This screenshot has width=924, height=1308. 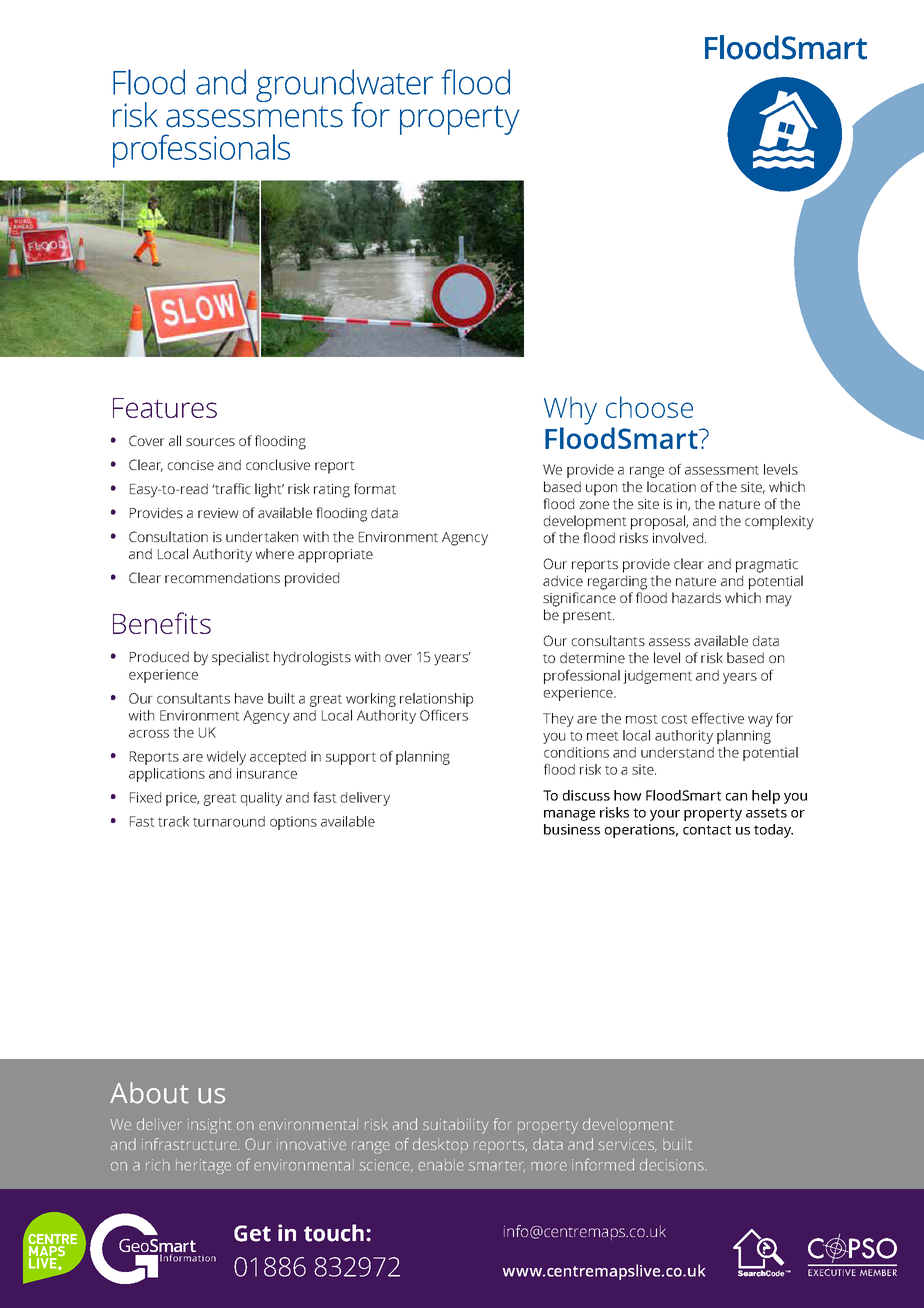 I want to click on judgement, so click(x=657, y=677).
